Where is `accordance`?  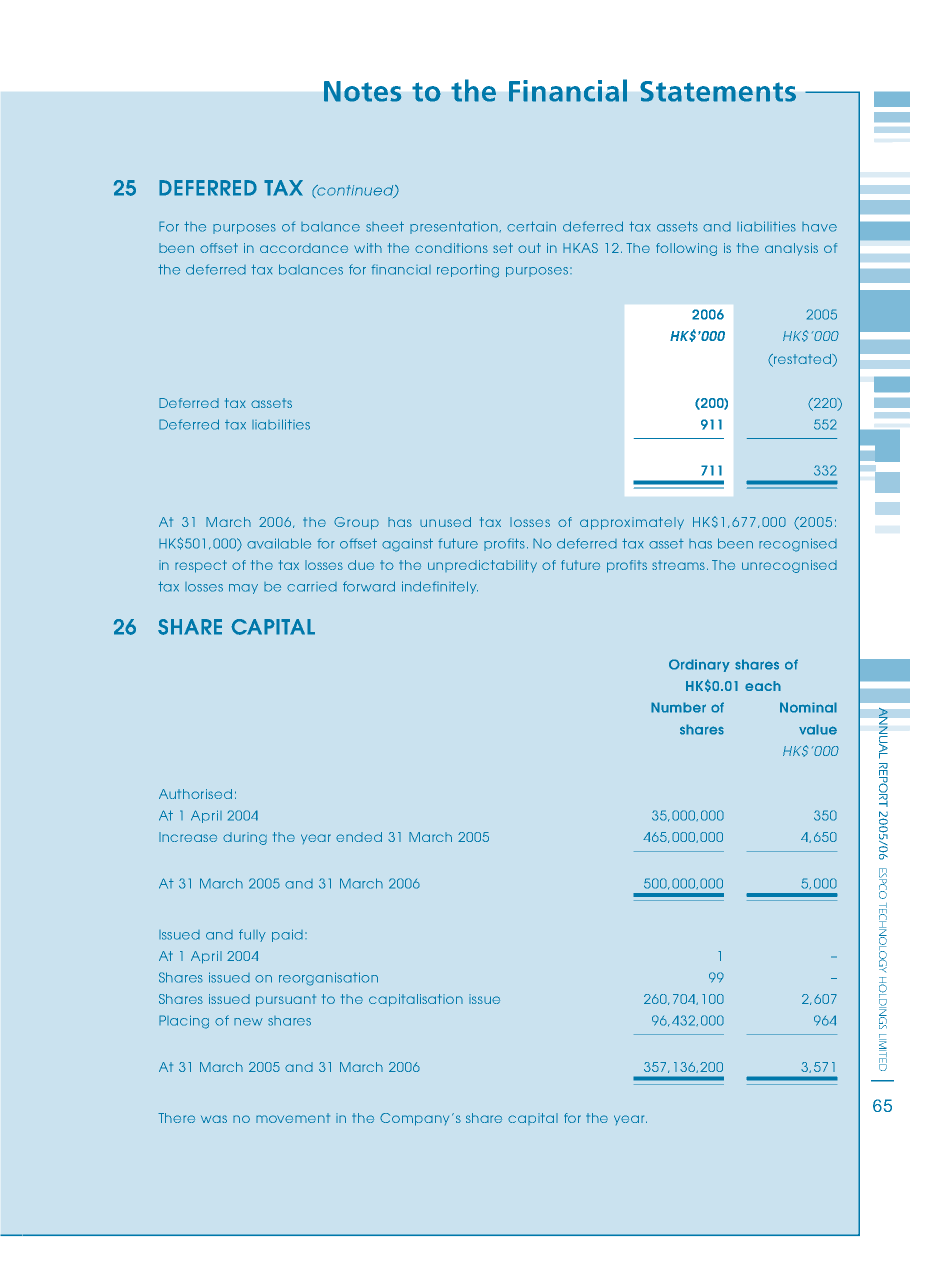 accordance is located at coordinates (304, 248).
